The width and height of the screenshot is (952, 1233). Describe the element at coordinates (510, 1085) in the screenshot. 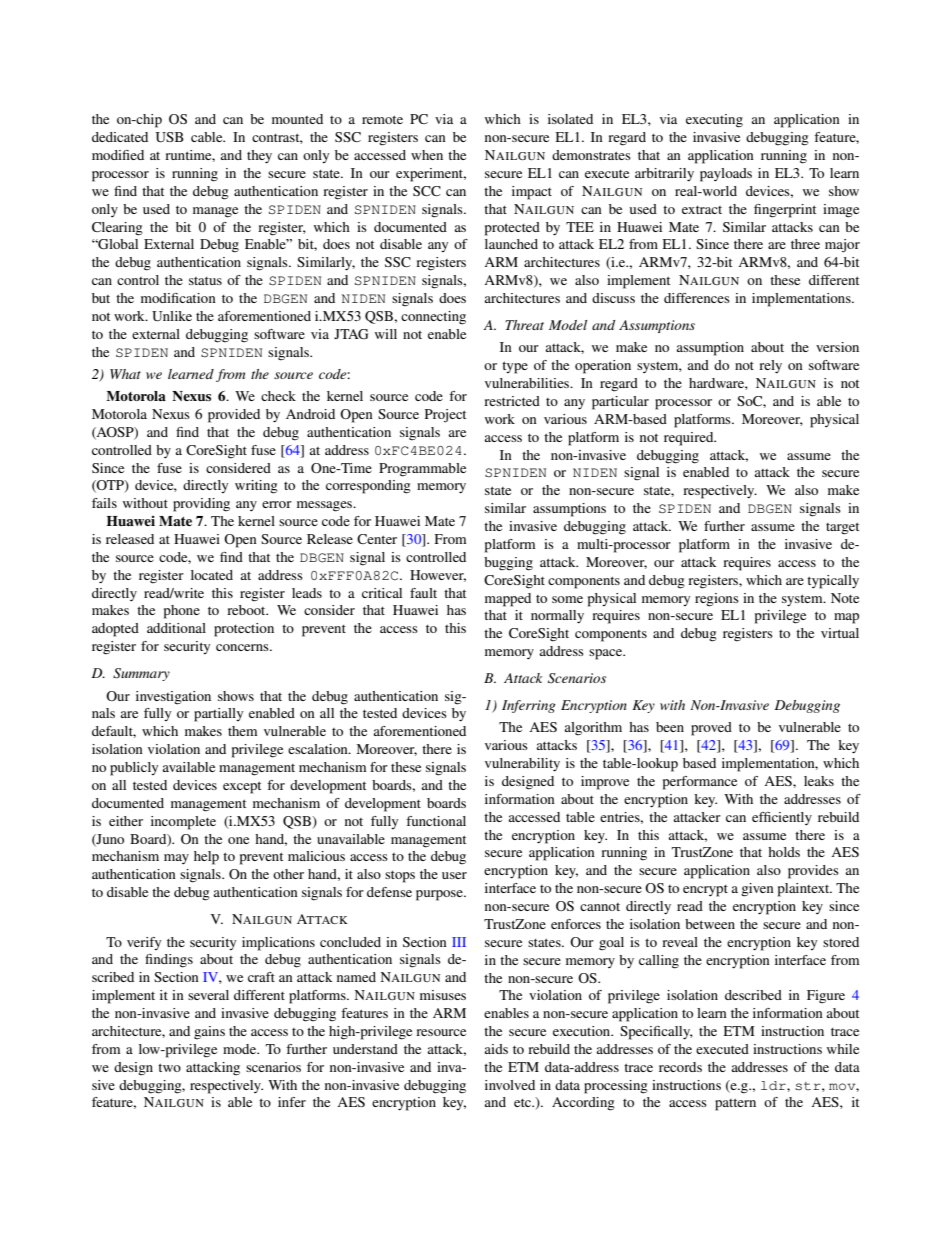

I see `involved` at that location.
